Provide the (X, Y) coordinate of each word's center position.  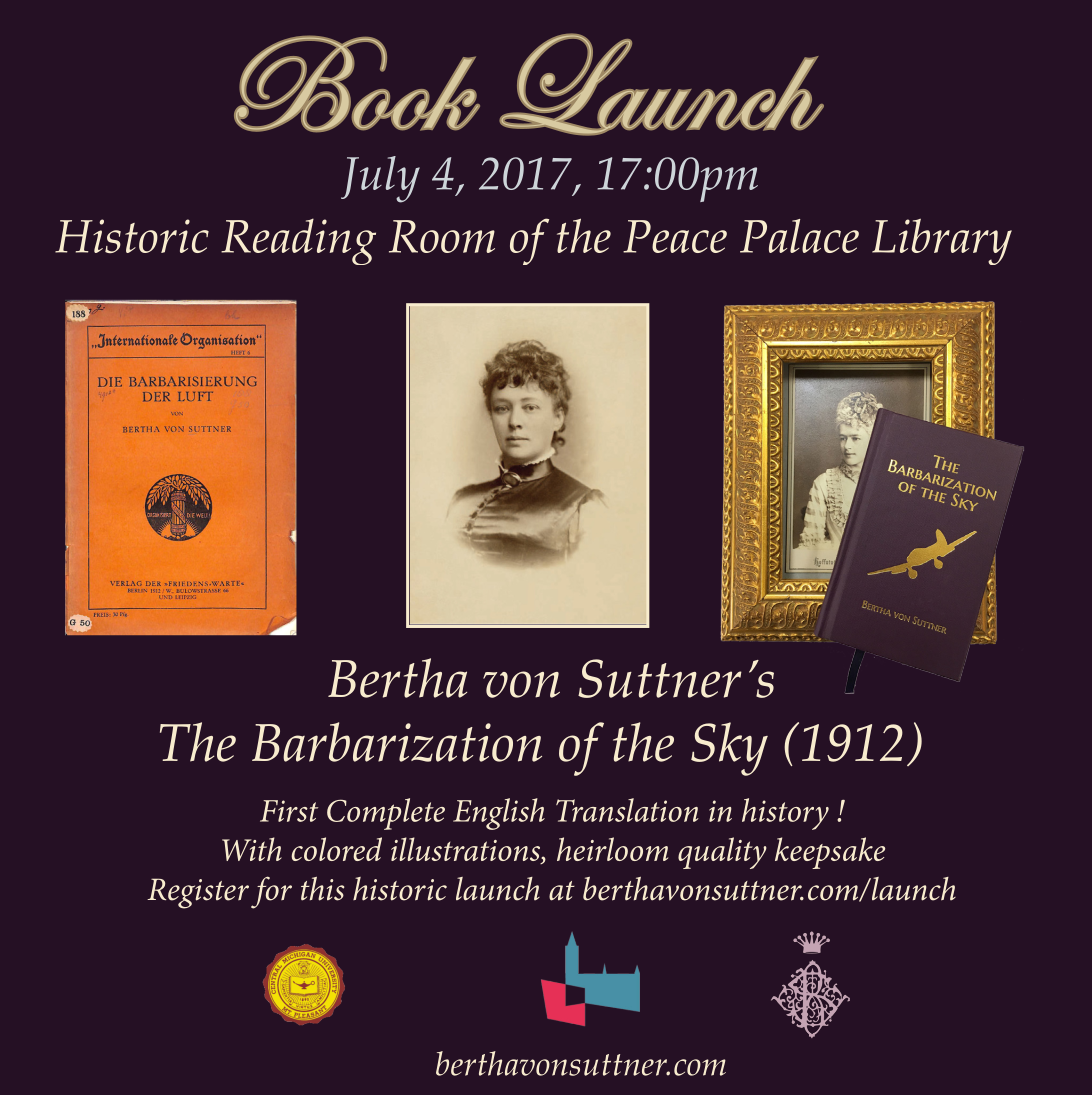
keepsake (830, 853)
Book (357, 83)
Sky (729, 749)
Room (442, 236)
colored (336, 849)
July (380, 179)
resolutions (920, 625)
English (499, 814)
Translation (627, 810)
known (757, 460)
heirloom (612, 849)
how (317, 847)
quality (722, 853)
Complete (386, 814)
